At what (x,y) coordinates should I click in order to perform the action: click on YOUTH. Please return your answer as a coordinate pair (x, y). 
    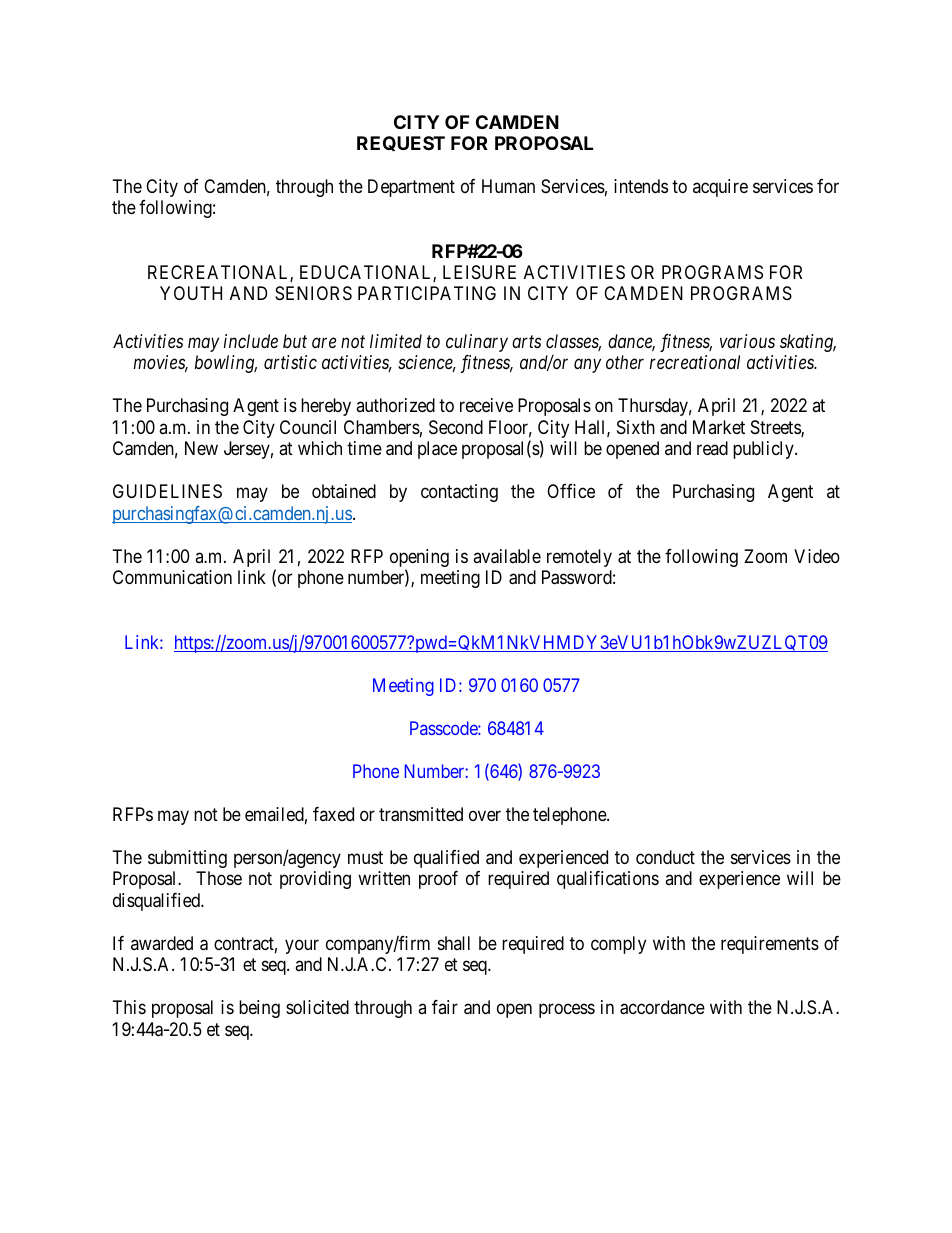
    Looking at the image, I should click on (191, 293).
